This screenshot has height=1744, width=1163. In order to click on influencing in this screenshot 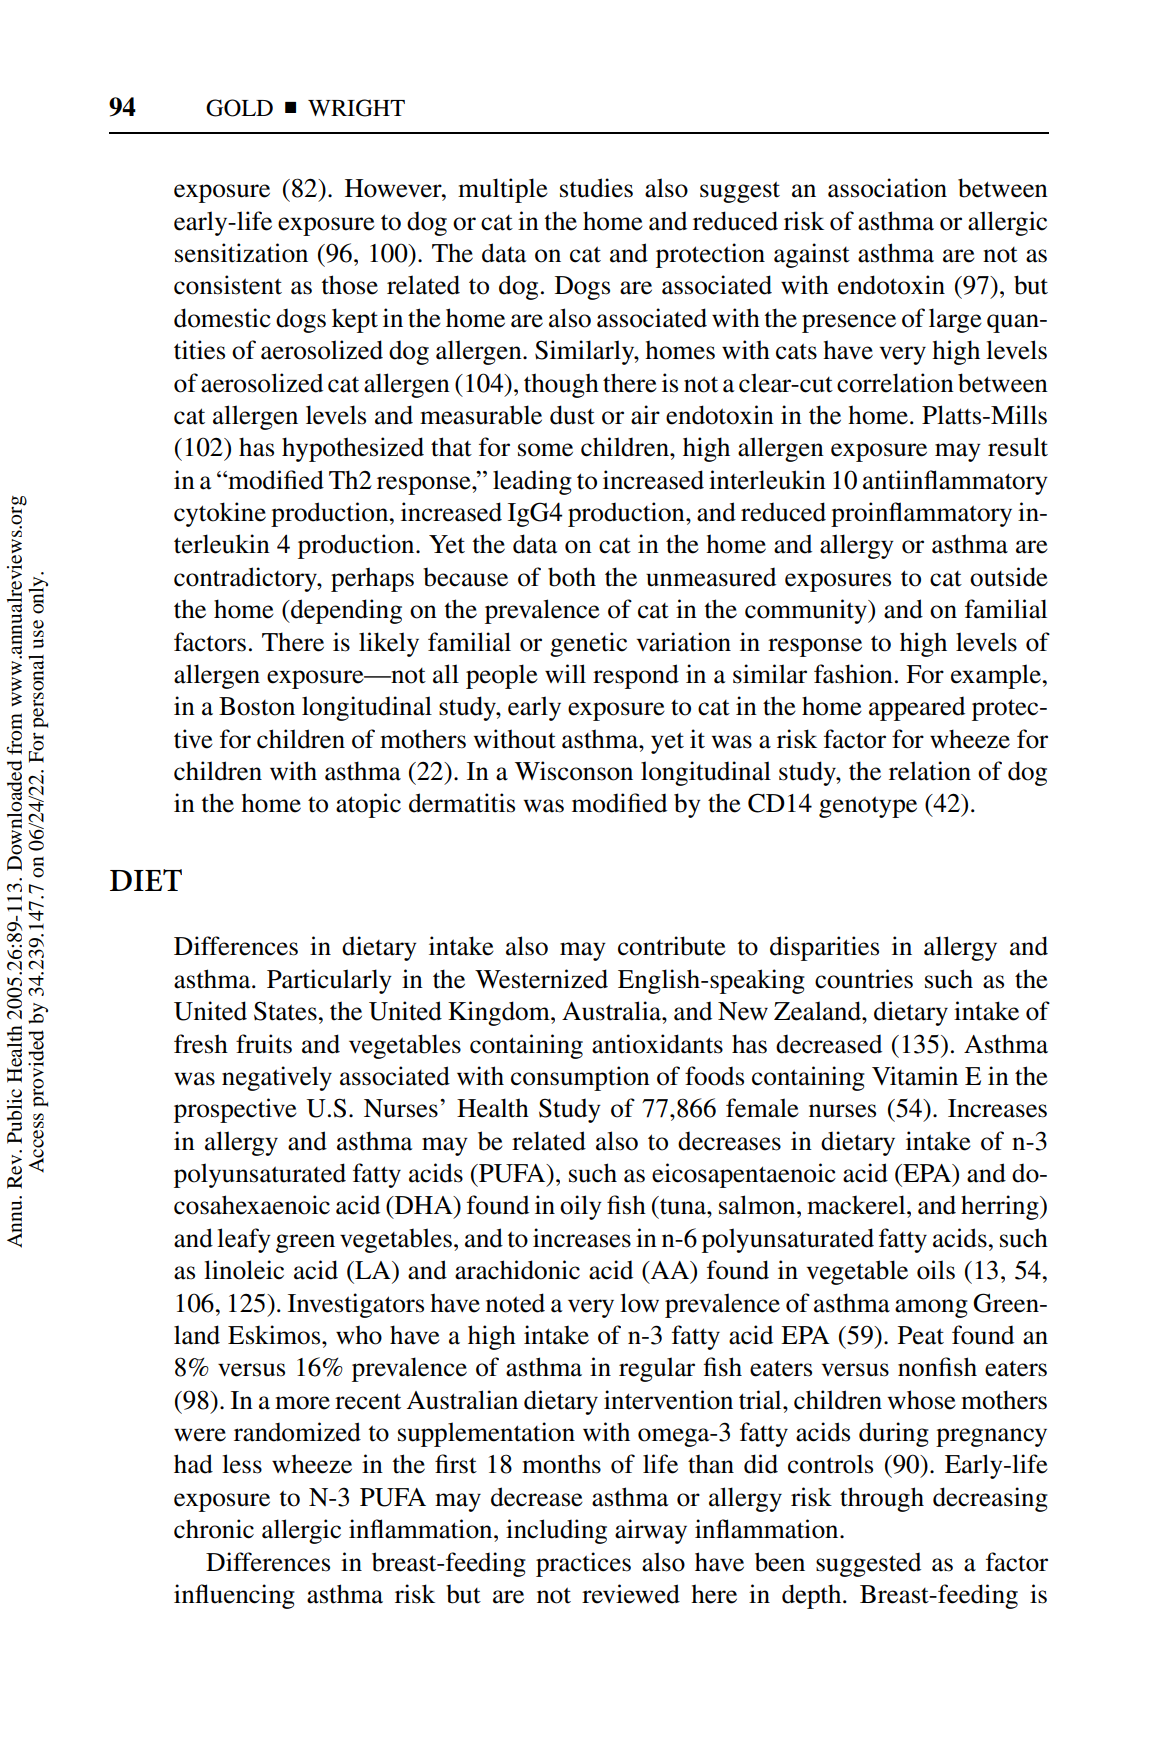, I will do `click(234, 1596)`.
